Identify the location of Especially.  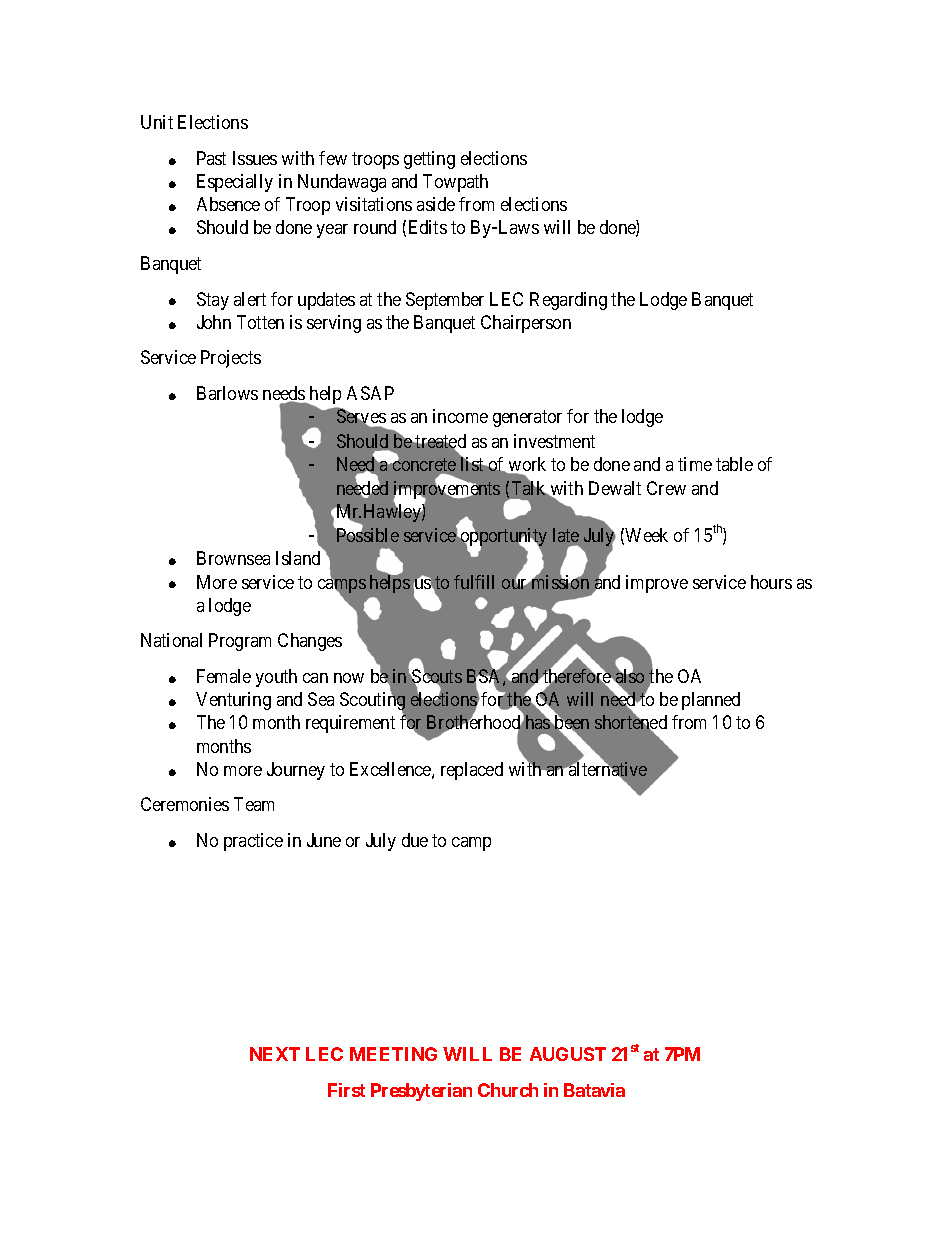
(235, 183).
